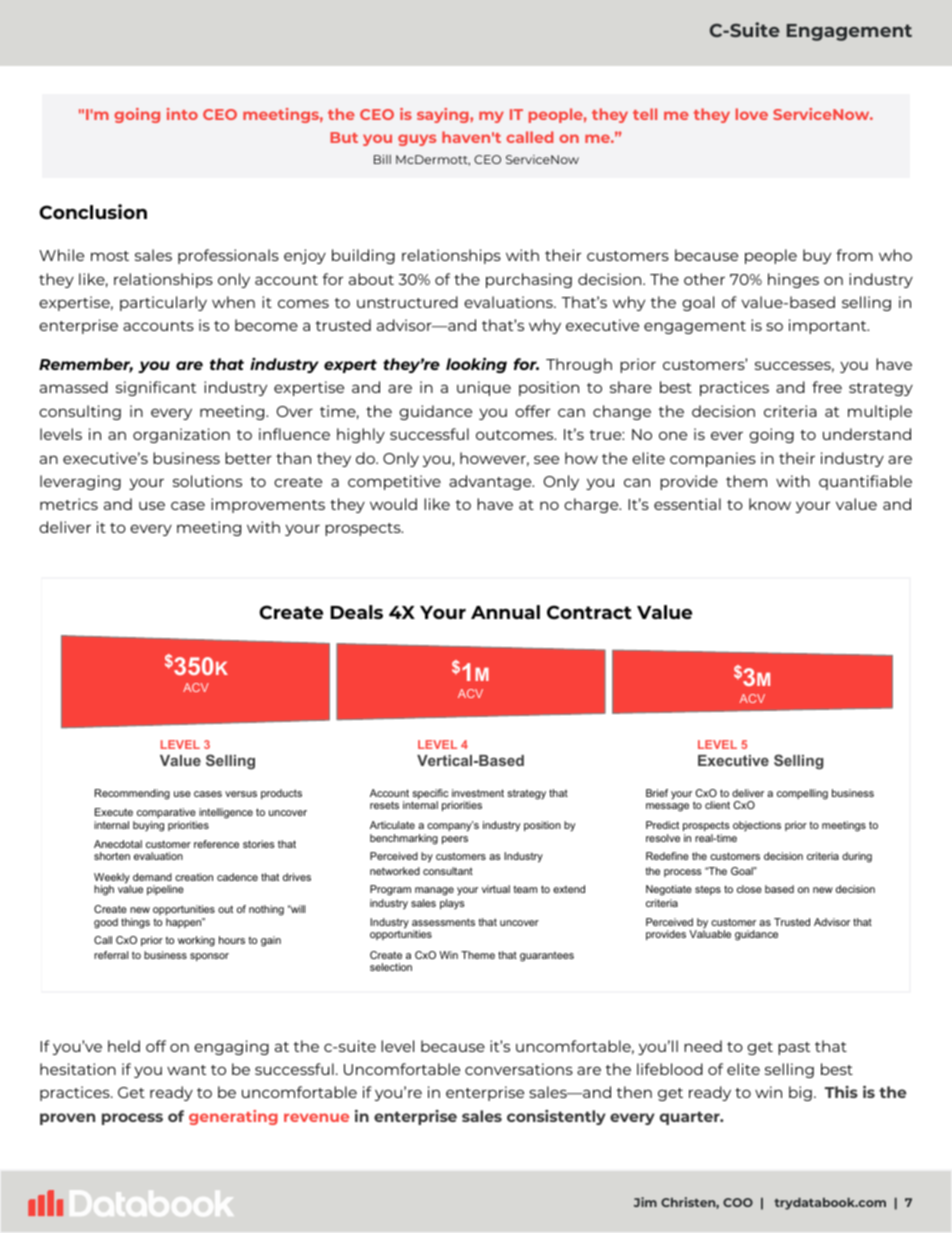  I want to click on happen, so click(185, 923).
